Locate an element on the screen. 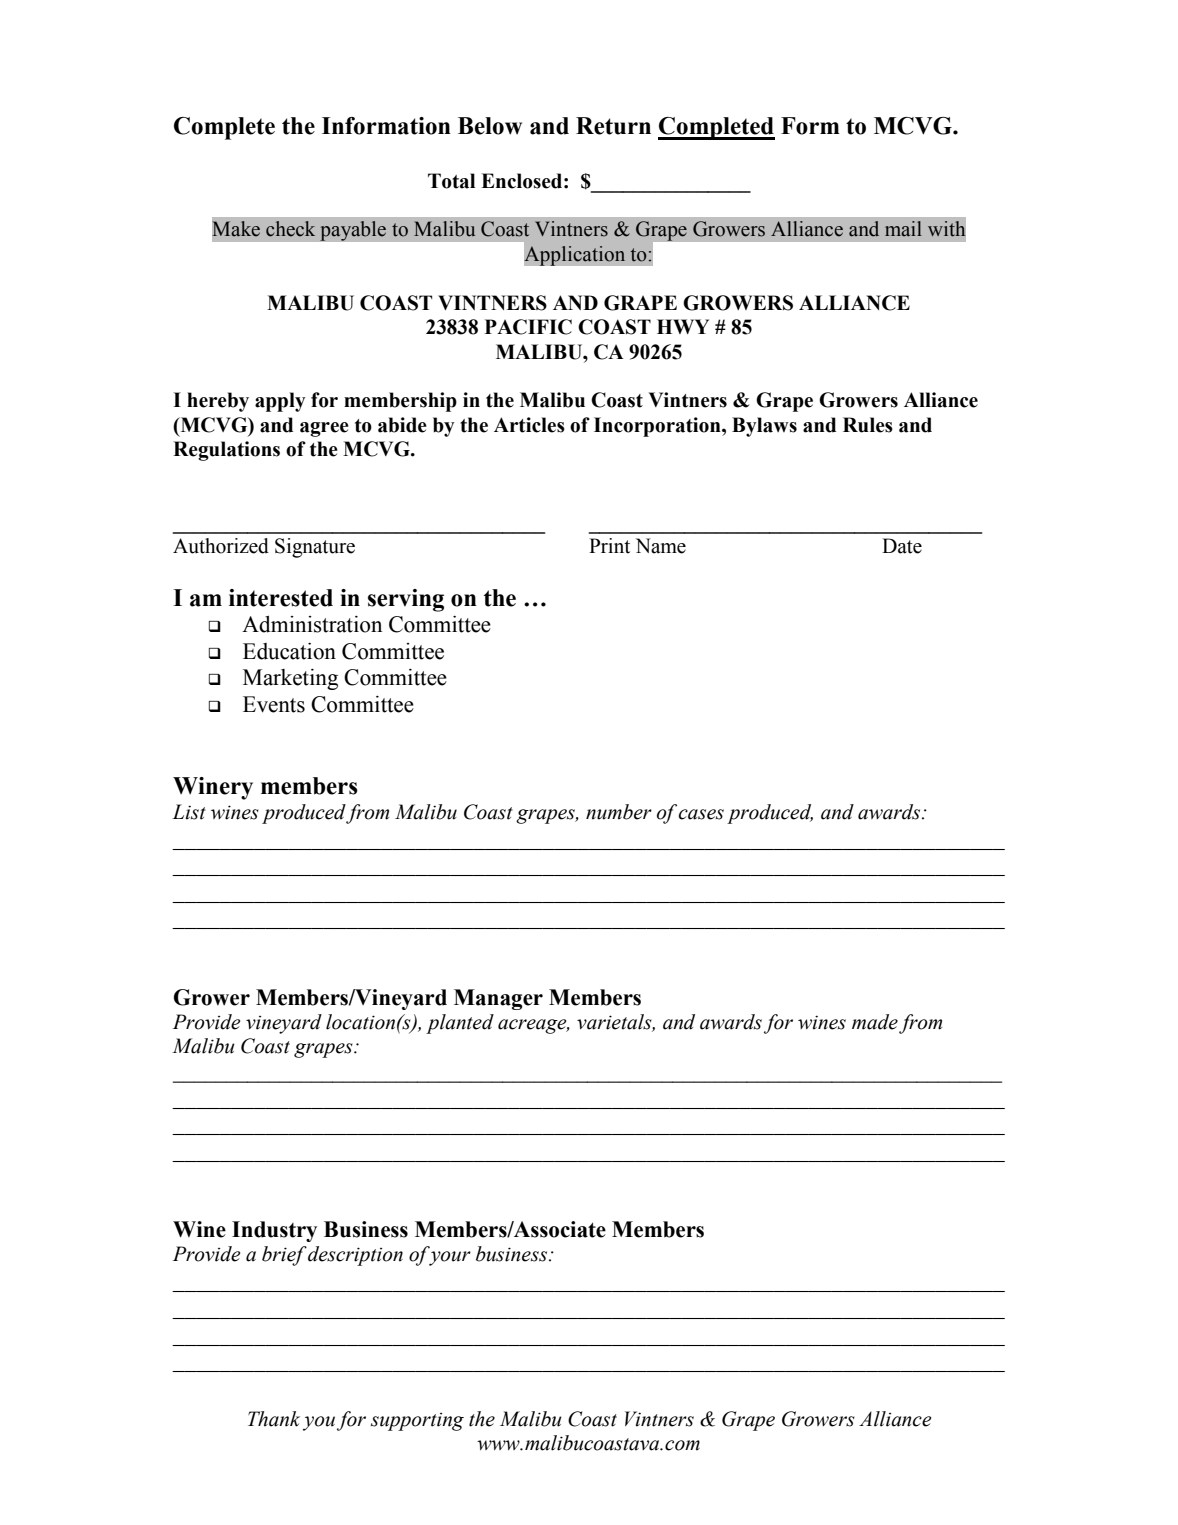 Image resolution: width=1178 pixels, height=1525 pixels. Thank is located at coordinates (274, 1419).
